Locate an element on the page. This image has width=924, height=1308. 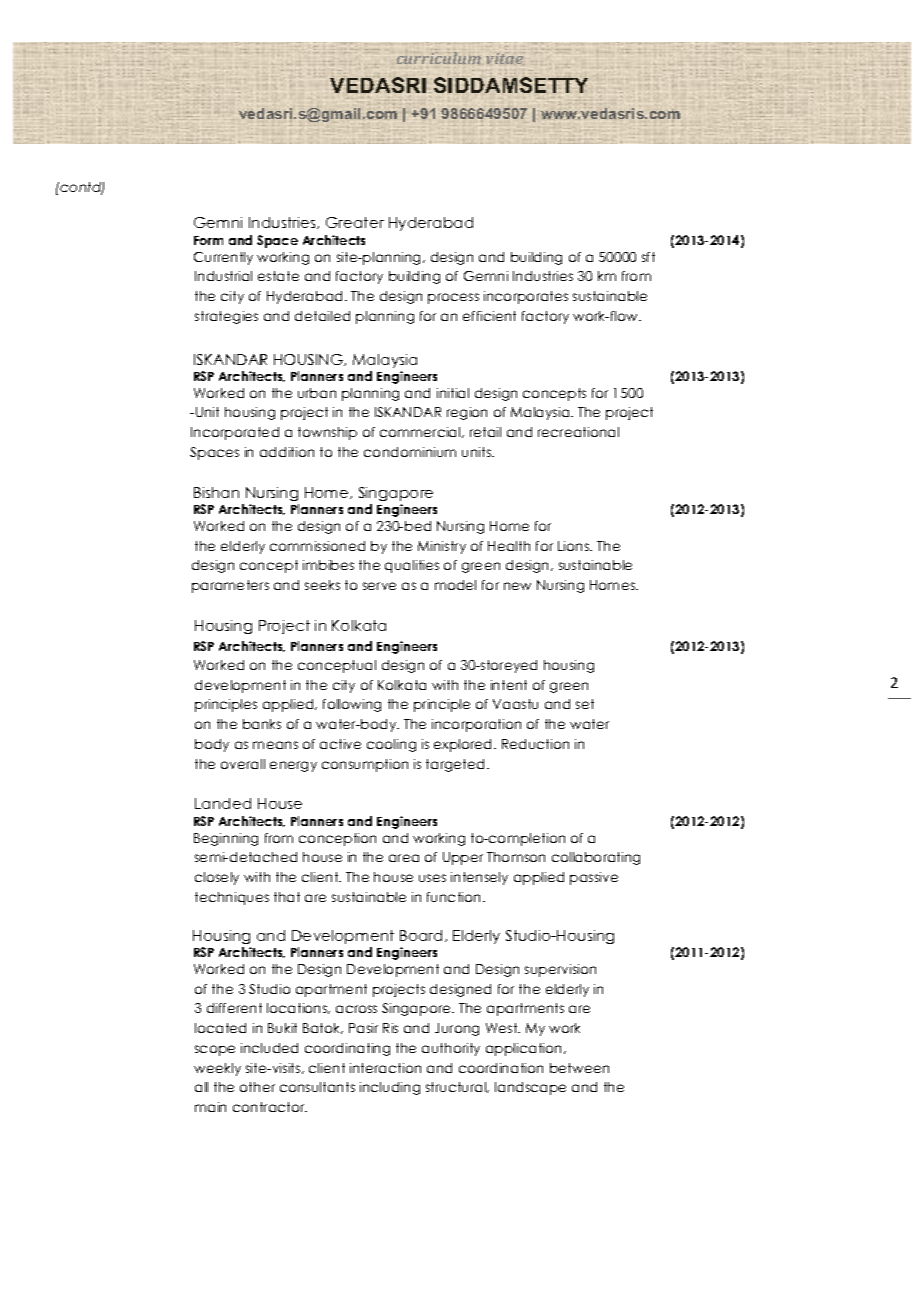
incorporates is located at coordinates (526, 297).
